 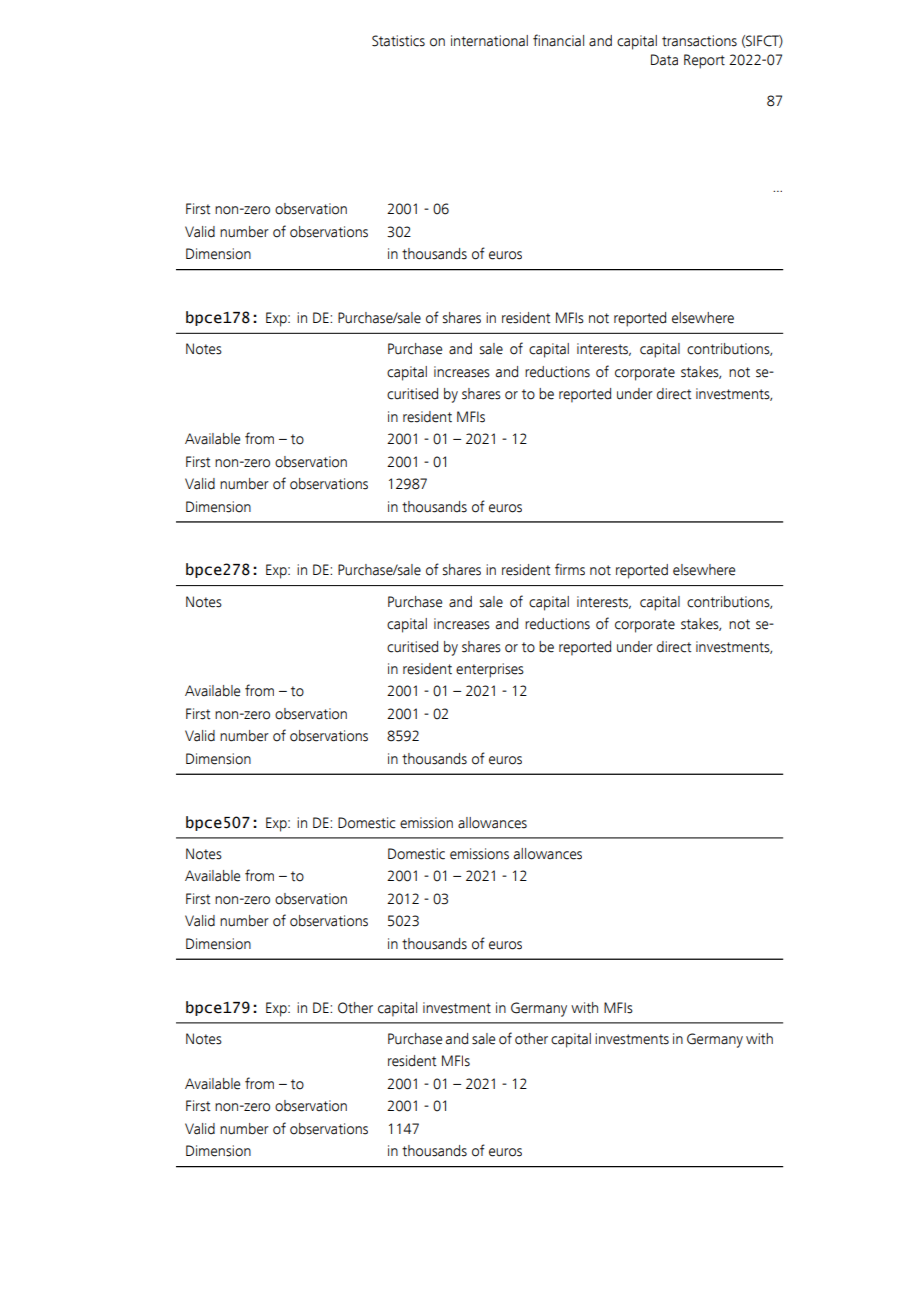 I want to click on transactions, so click(x=699, y=41).
